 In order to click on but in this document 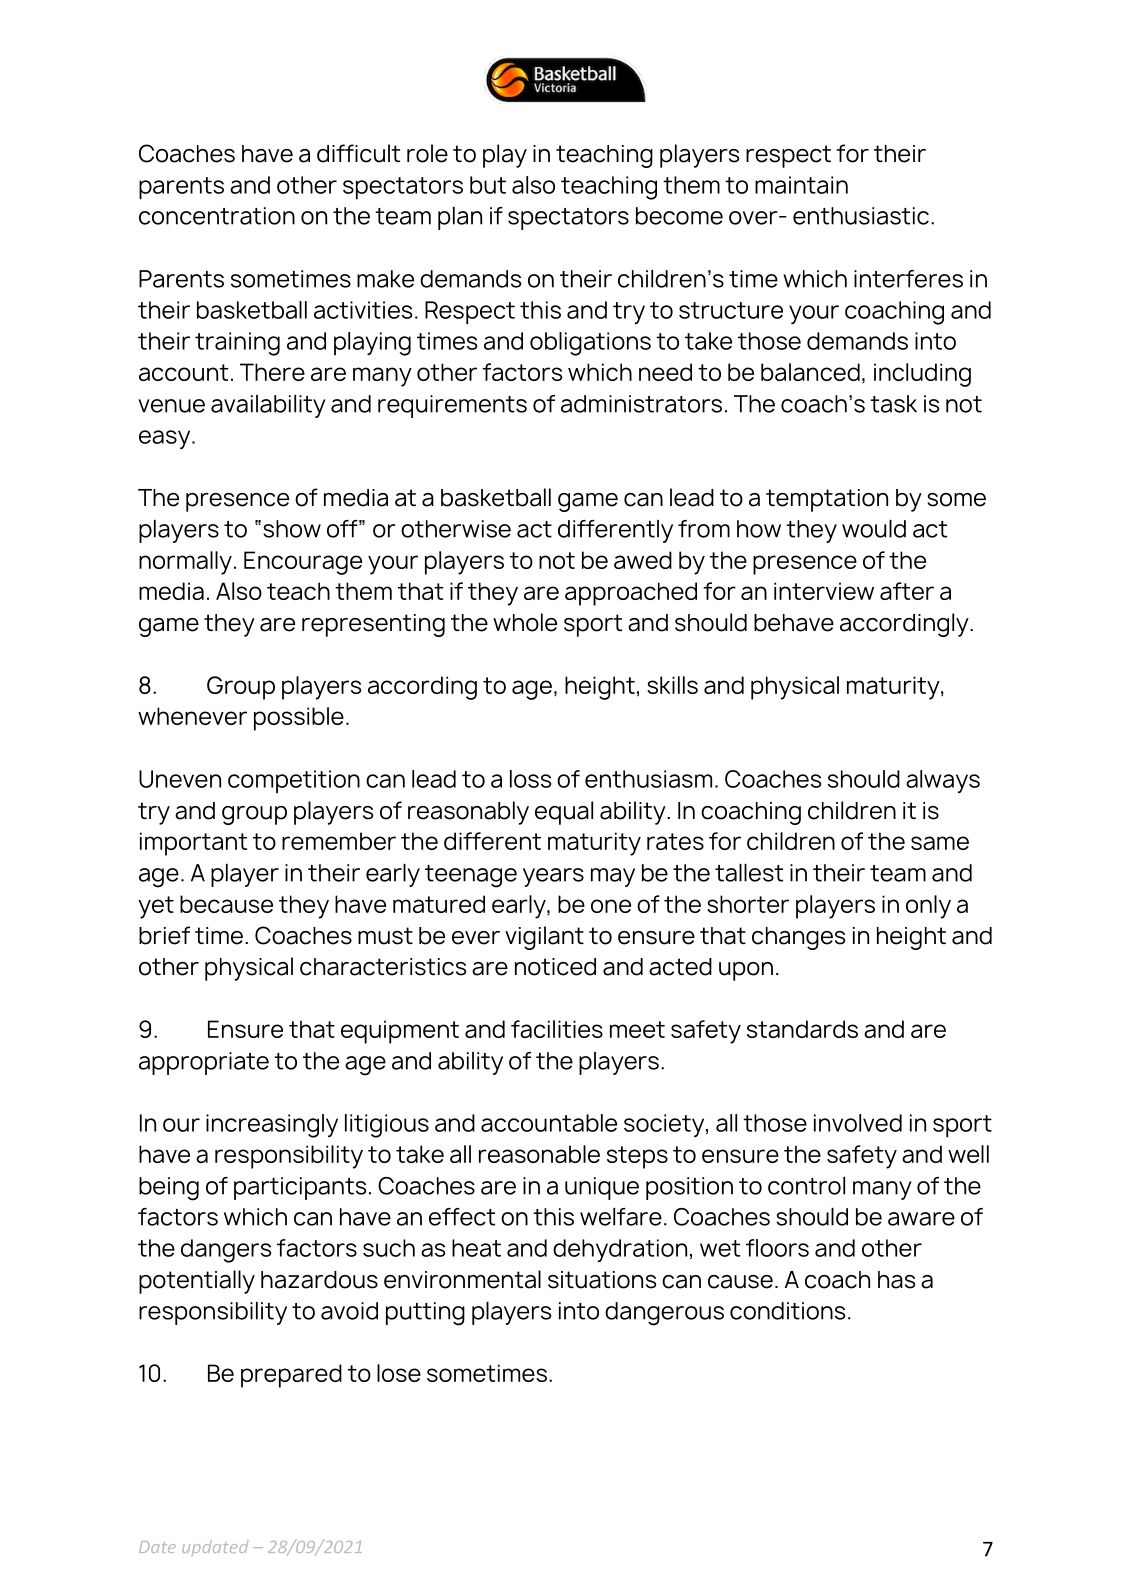, I will do `click(488, 185)`.
